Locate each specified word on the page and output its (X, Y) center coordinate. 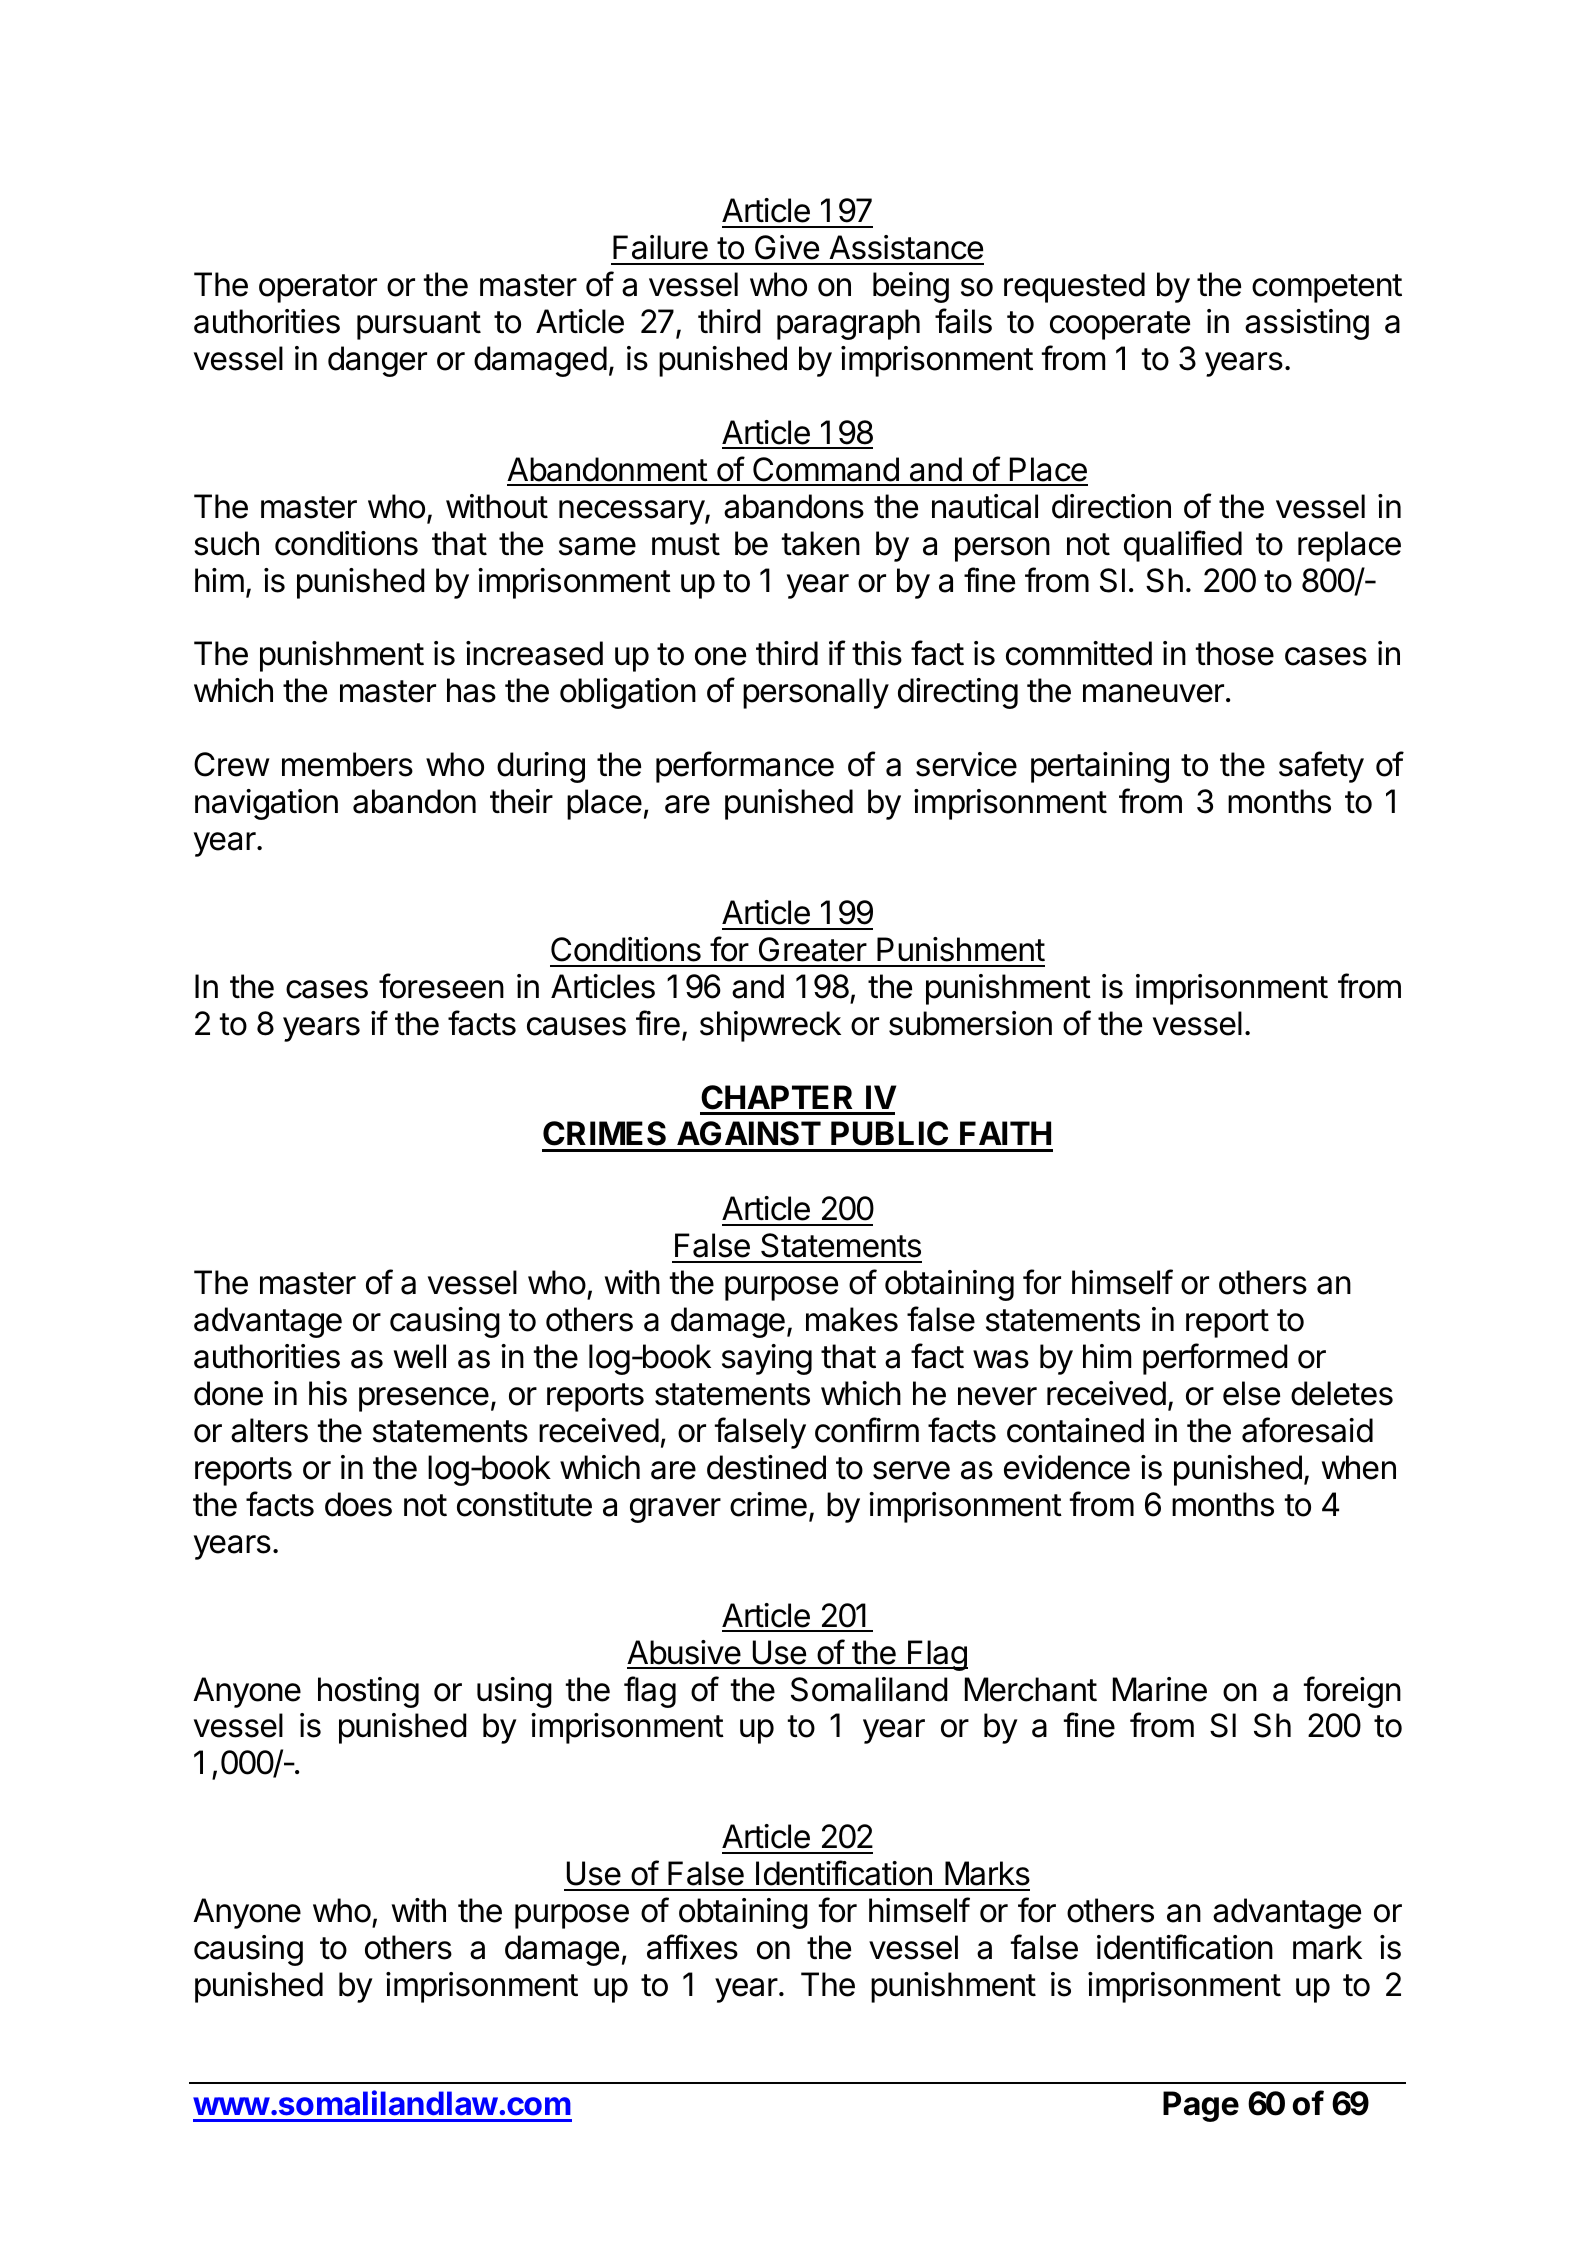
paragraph (848, 324)
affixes (692, 1947)
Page (1201, 2106)
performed (1215, 1359)
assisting (1307, 324)
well (420, 1356)
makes (852, 1319)
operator (318, 288)
